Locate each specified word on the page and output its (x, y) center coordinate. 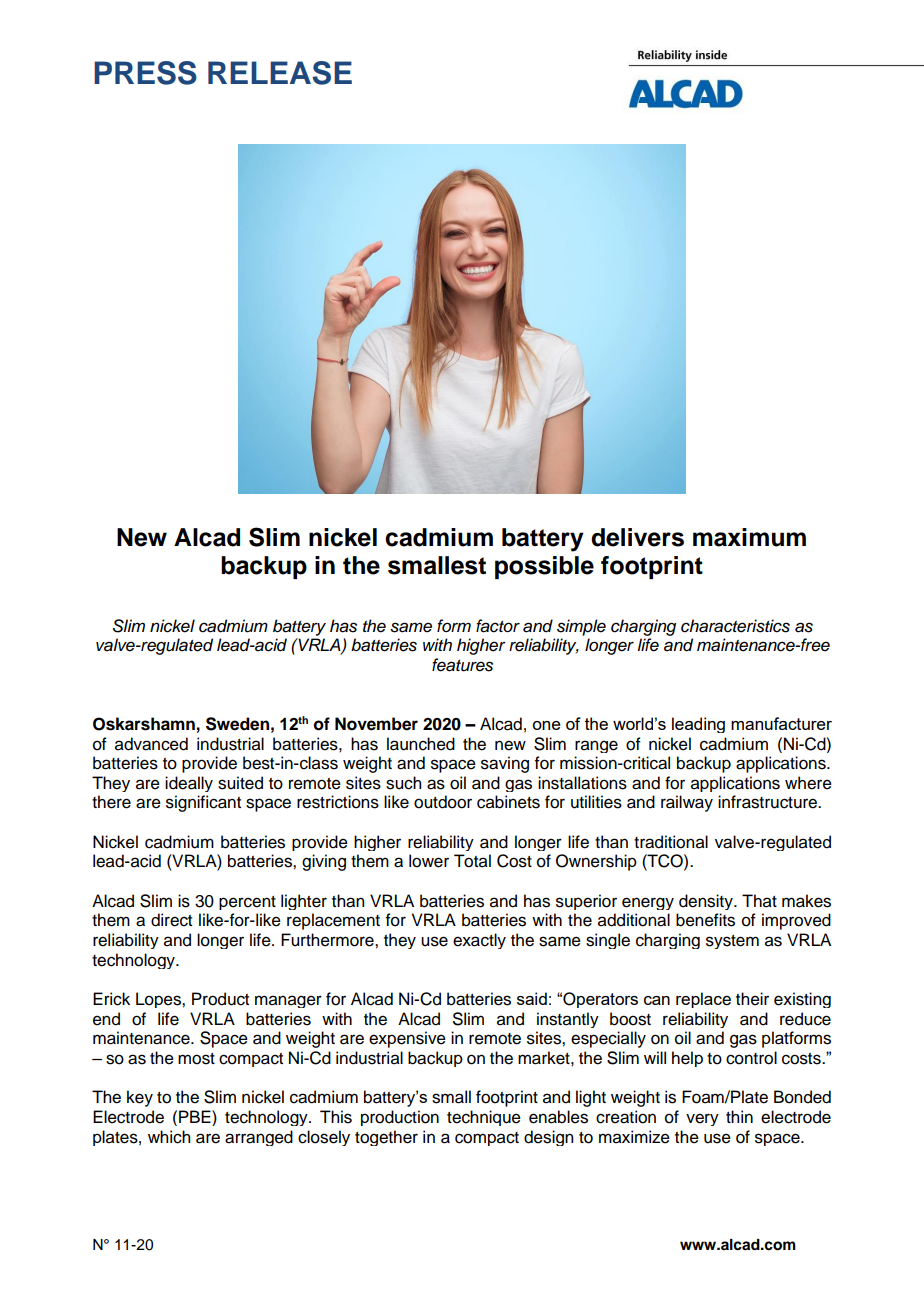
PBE (196, 1116)
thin (739, 1116)
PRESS (145, 73)
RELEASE (280, 73)
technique (484, 1118)
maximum (749, 537)
